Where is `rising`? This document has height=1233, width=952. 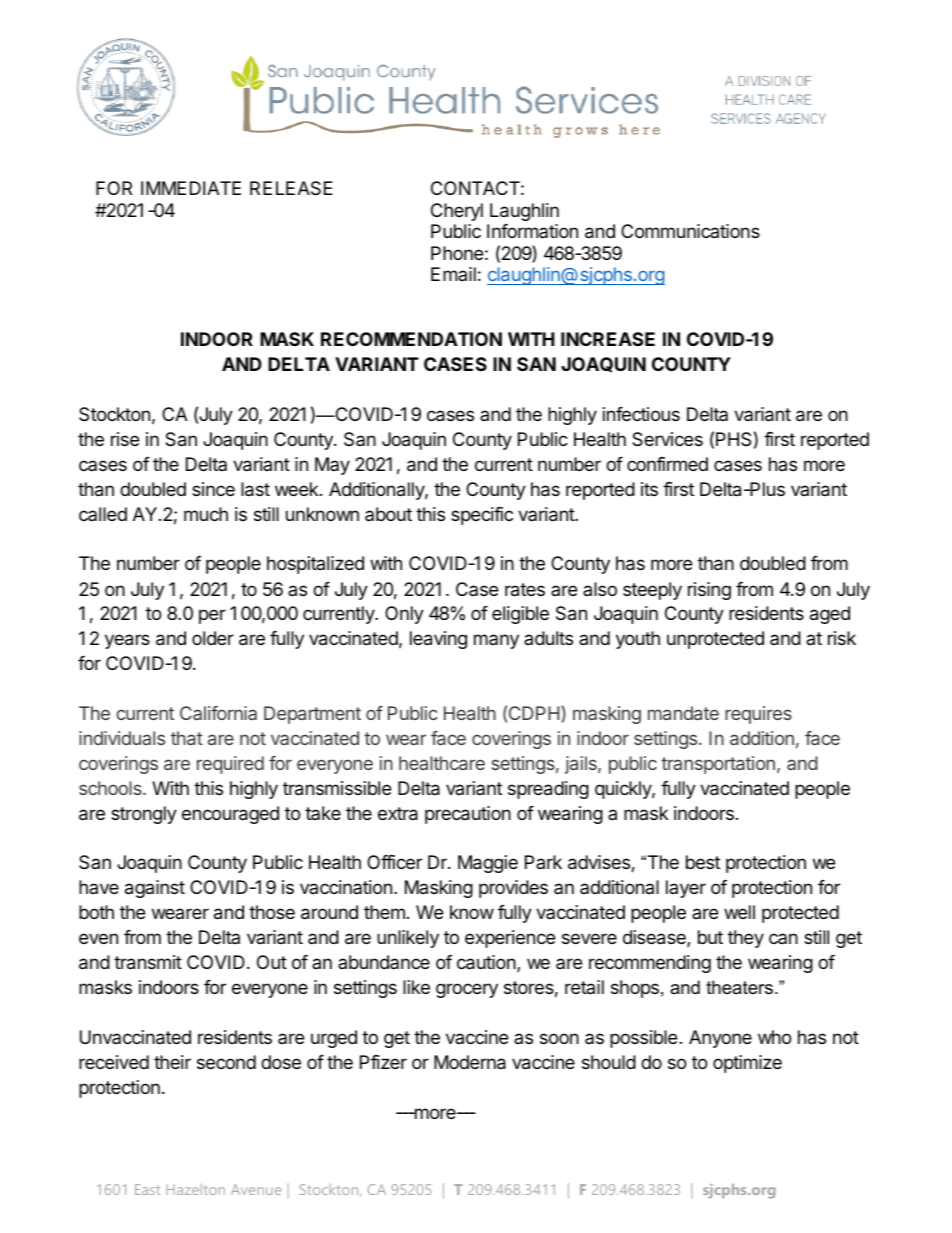 rising is located at coordinates (709, 591).
